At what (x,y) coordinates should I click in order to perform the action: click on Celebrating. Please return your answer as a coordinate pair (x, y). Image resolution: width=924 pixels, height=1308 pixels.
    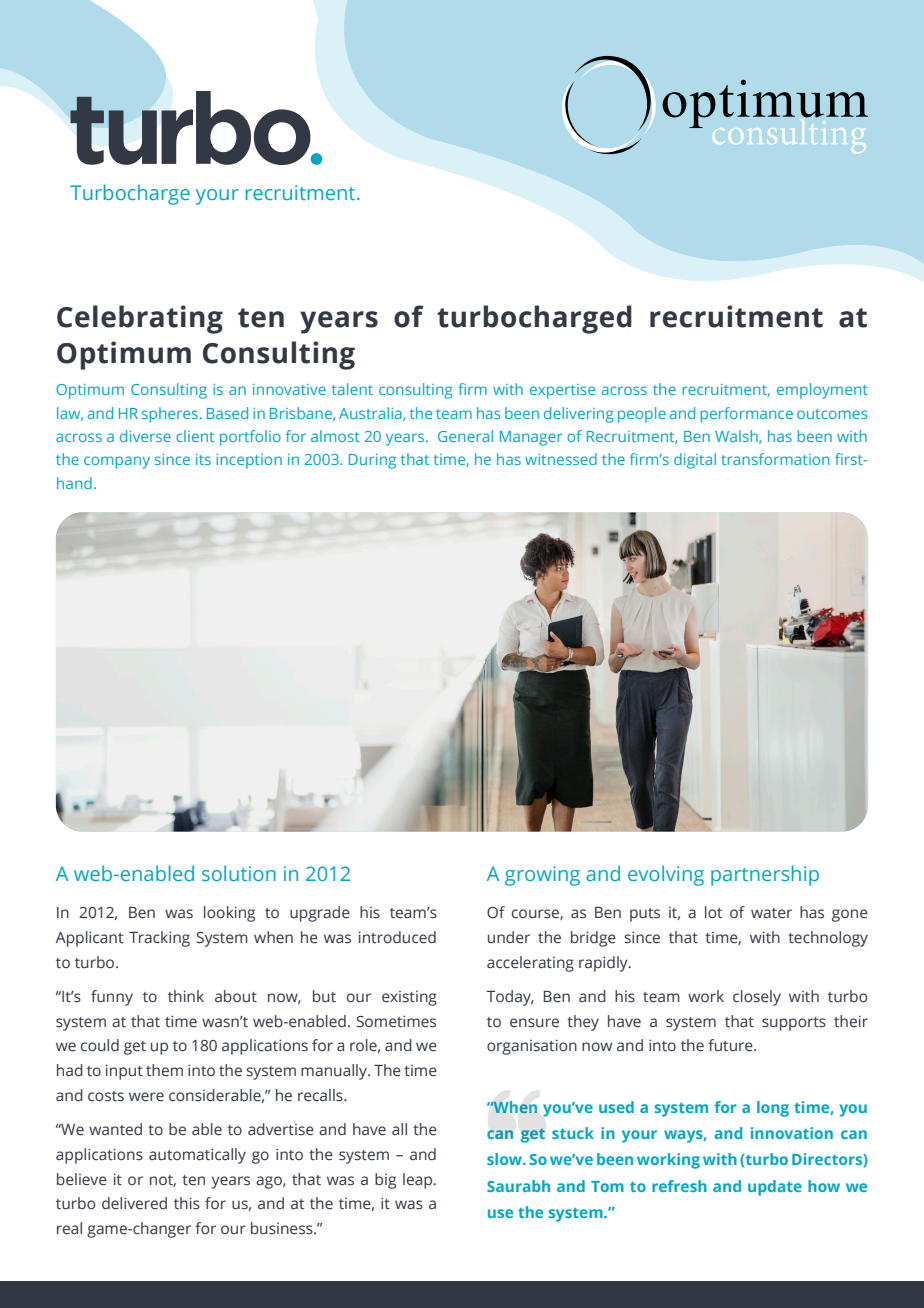
    Looking at the image, I should click on (140, 319).
